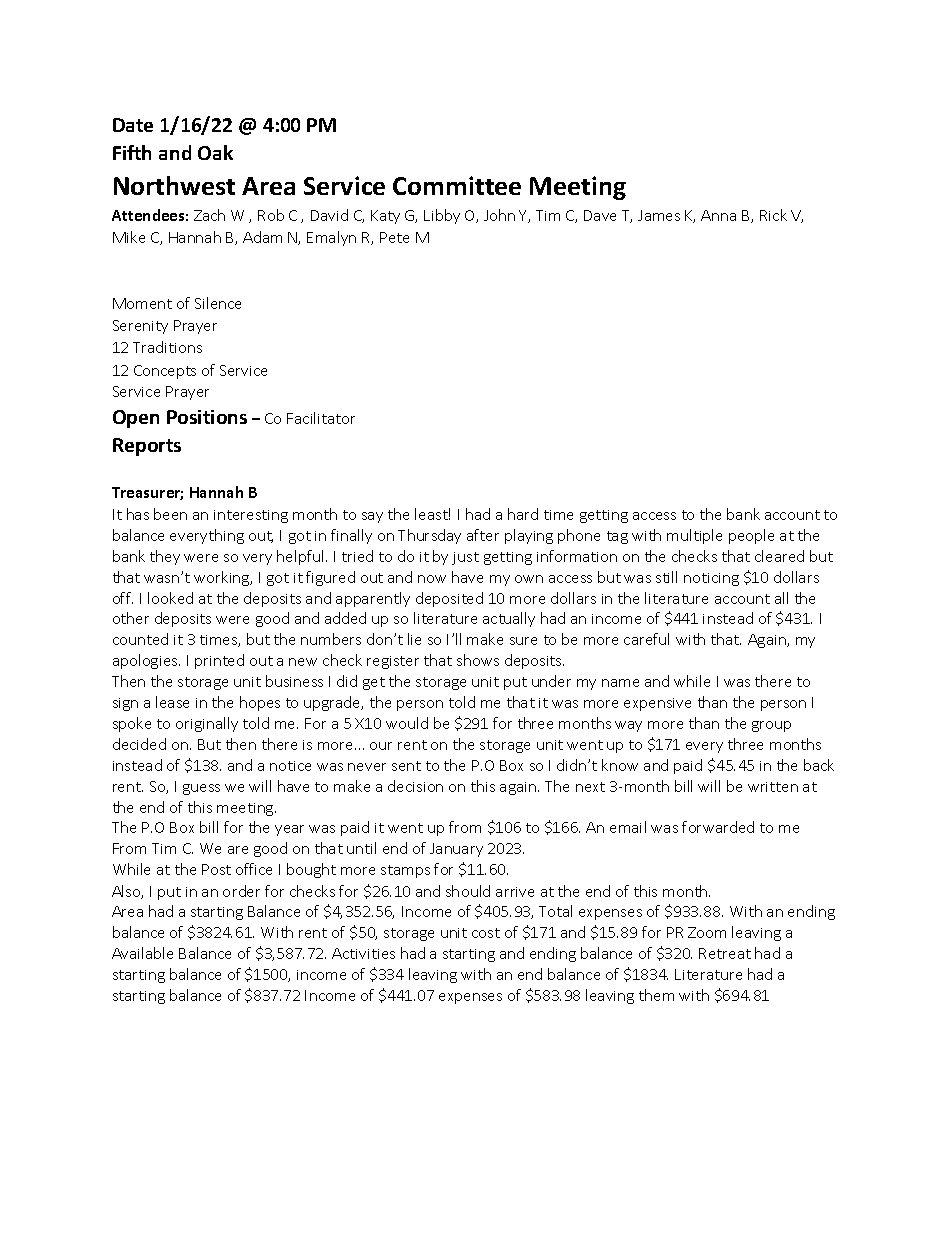 This screenshot has width=952, height=1233. Describe the element at coordinates (207, 417) in the screenshot. I see `Positions` at that location.
